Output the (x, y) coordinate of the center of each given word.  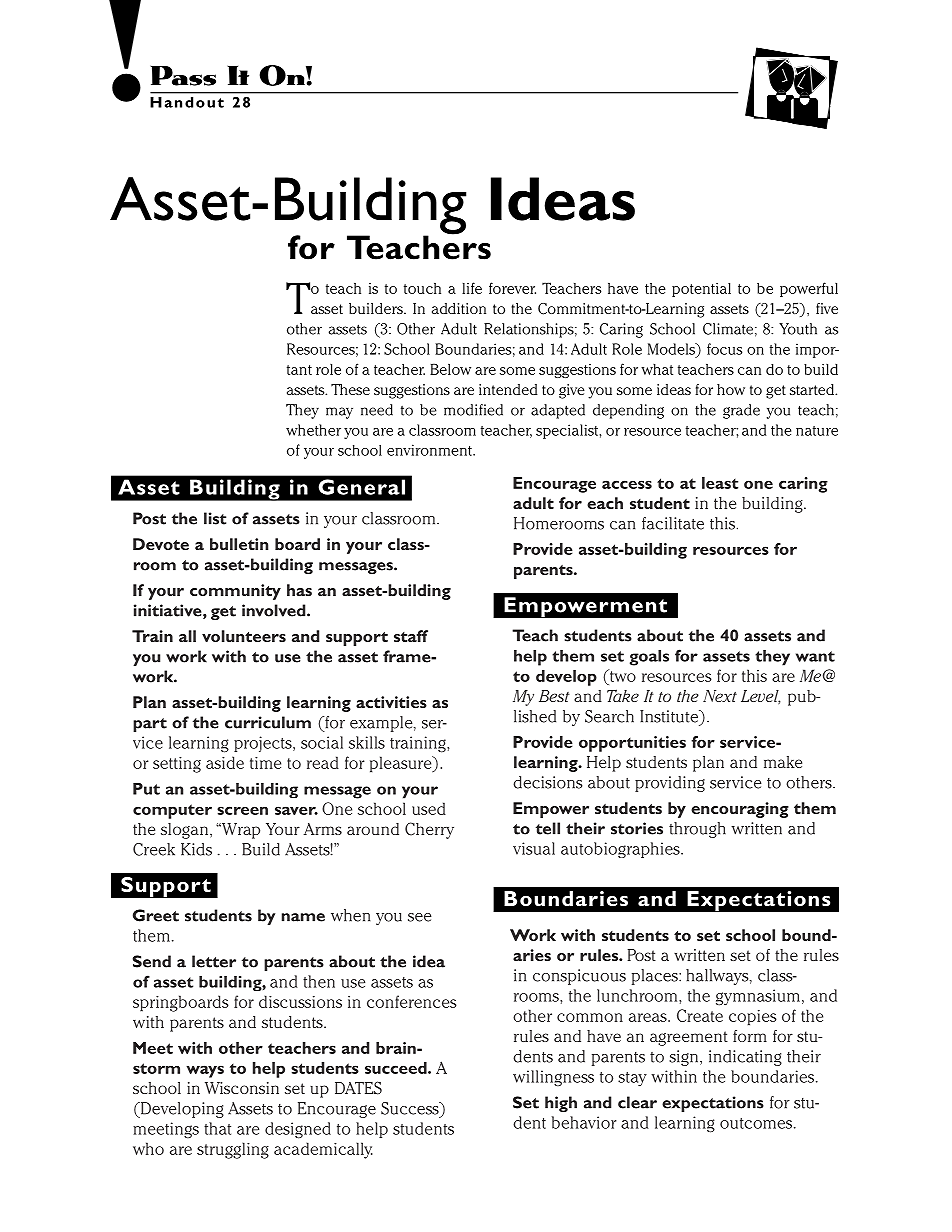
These (350, 389)
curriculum (268, 722)
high (561, 1104)
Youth (798, 329)
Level (760, 697)
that (217, 1128)
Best (554, 696)
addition (459, 308)
